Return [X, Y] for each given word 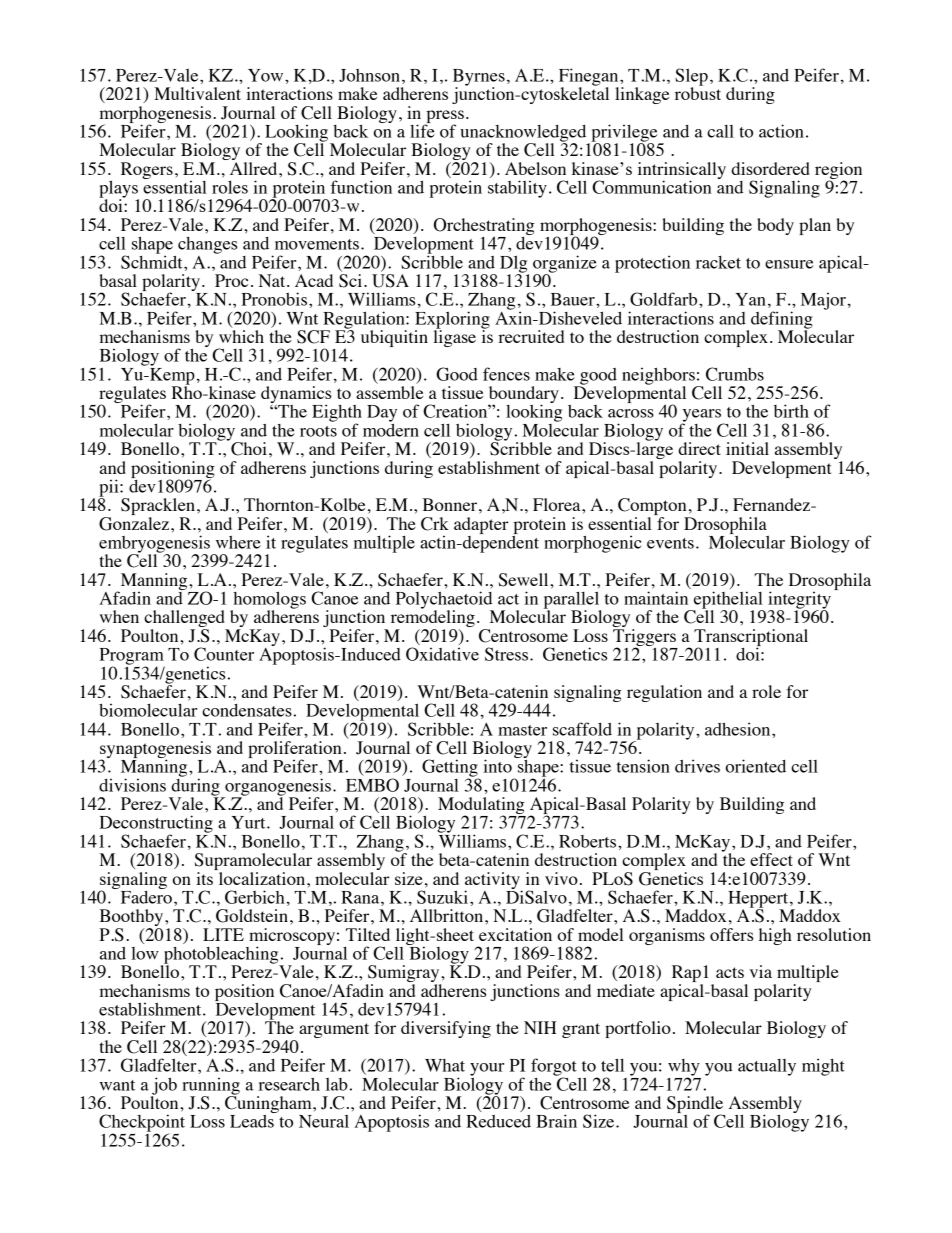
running [211, 1087]
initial [747, 448]
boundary [523, 396]
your [487, 1070]
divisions [132, 785]
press [444, 117]
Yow [267, 75]
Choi [249, 449]
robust [698, 92]
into [497, 766]
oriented [755, 766]
